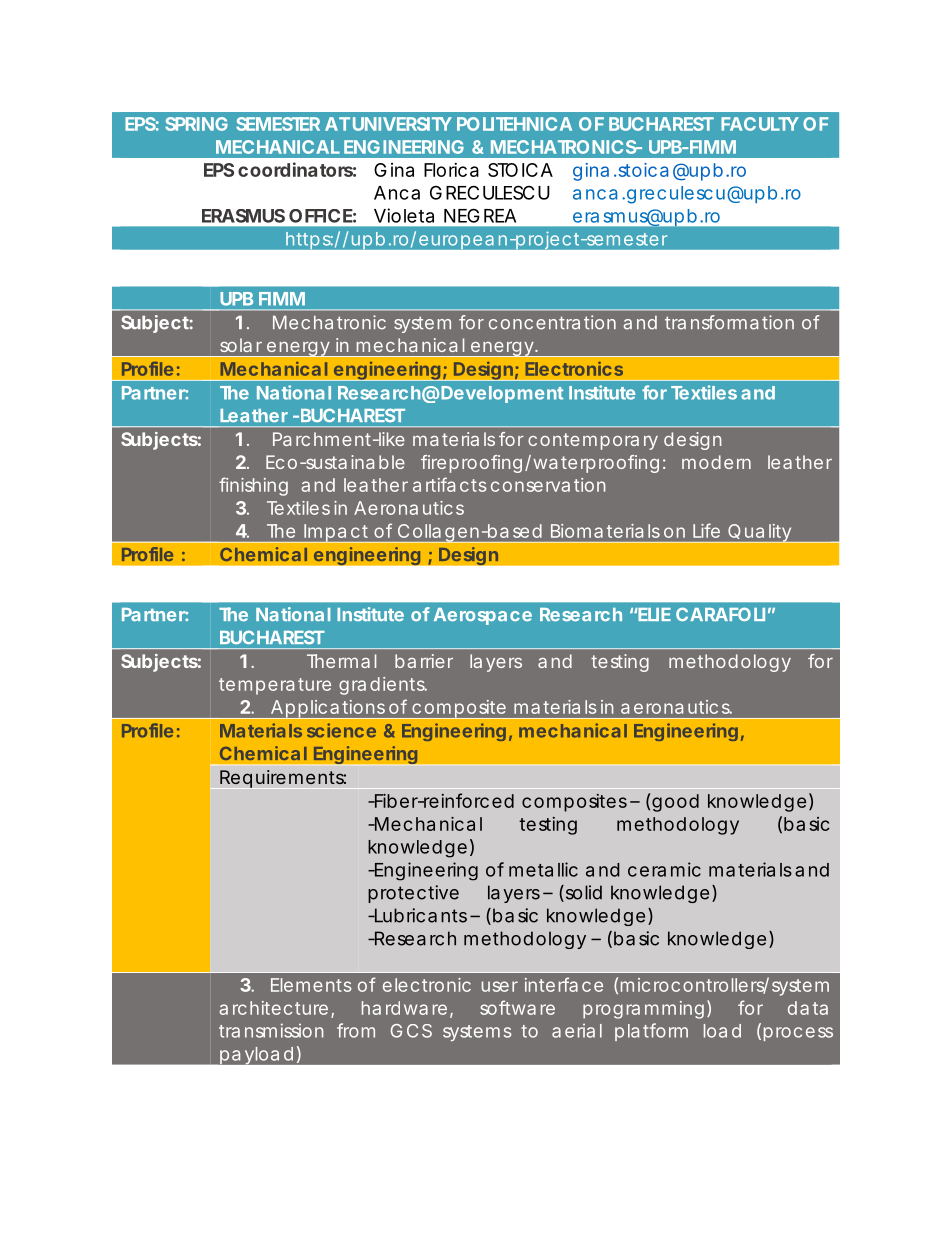 The height and width of the page is (1233, 952). What do you see at coordinates (500, 986) in the page?
I see `user` at bounding box center [500, 986].
